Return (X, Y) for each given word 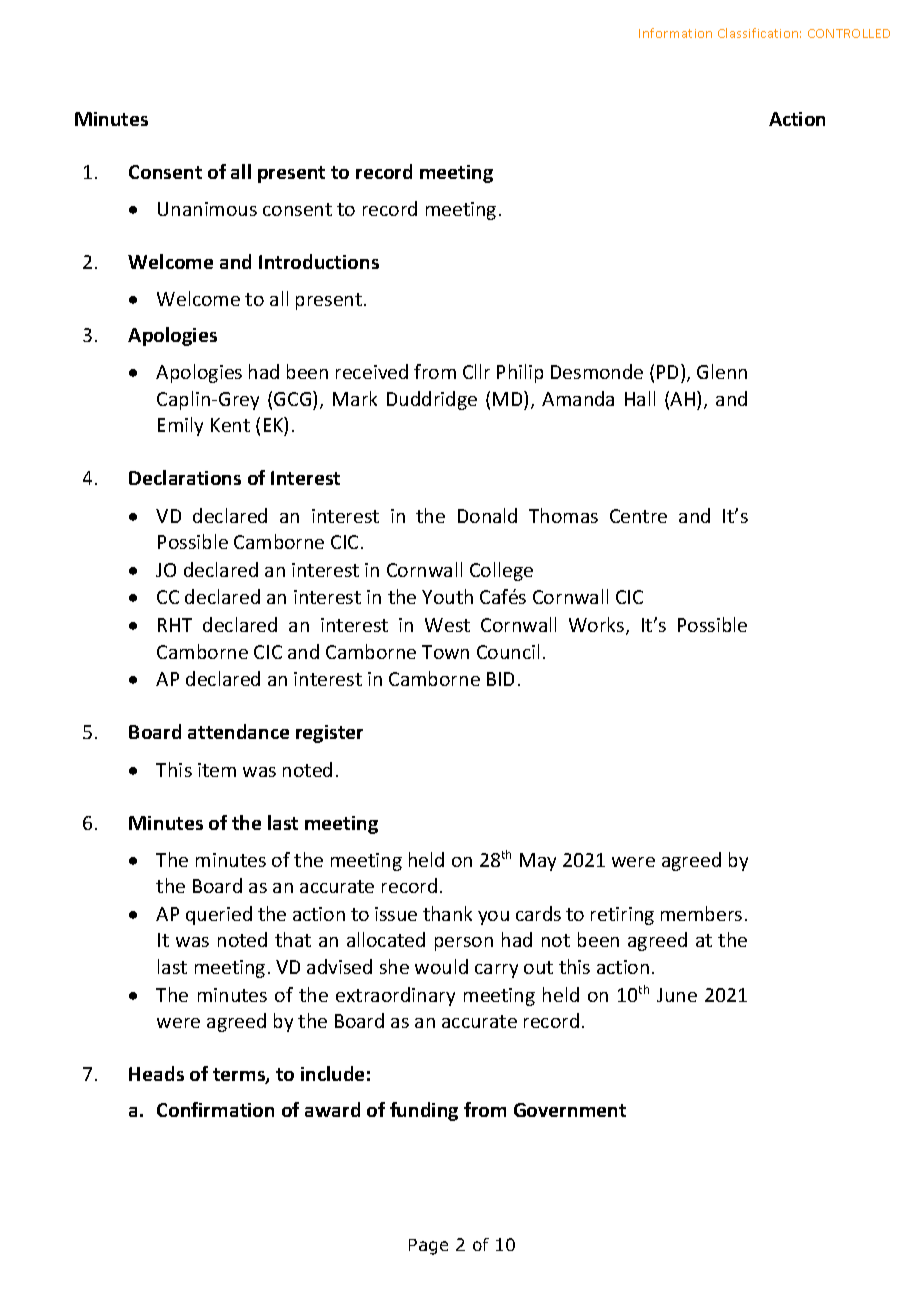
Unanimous (207, 209)
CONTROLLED (849, 33)
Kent (230, 425)
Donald (487, 515)
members (701, 913)
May (538, 862)
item (217, 770)
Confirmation (215, 1109)
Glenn (722, 371)
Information (675, 33)
